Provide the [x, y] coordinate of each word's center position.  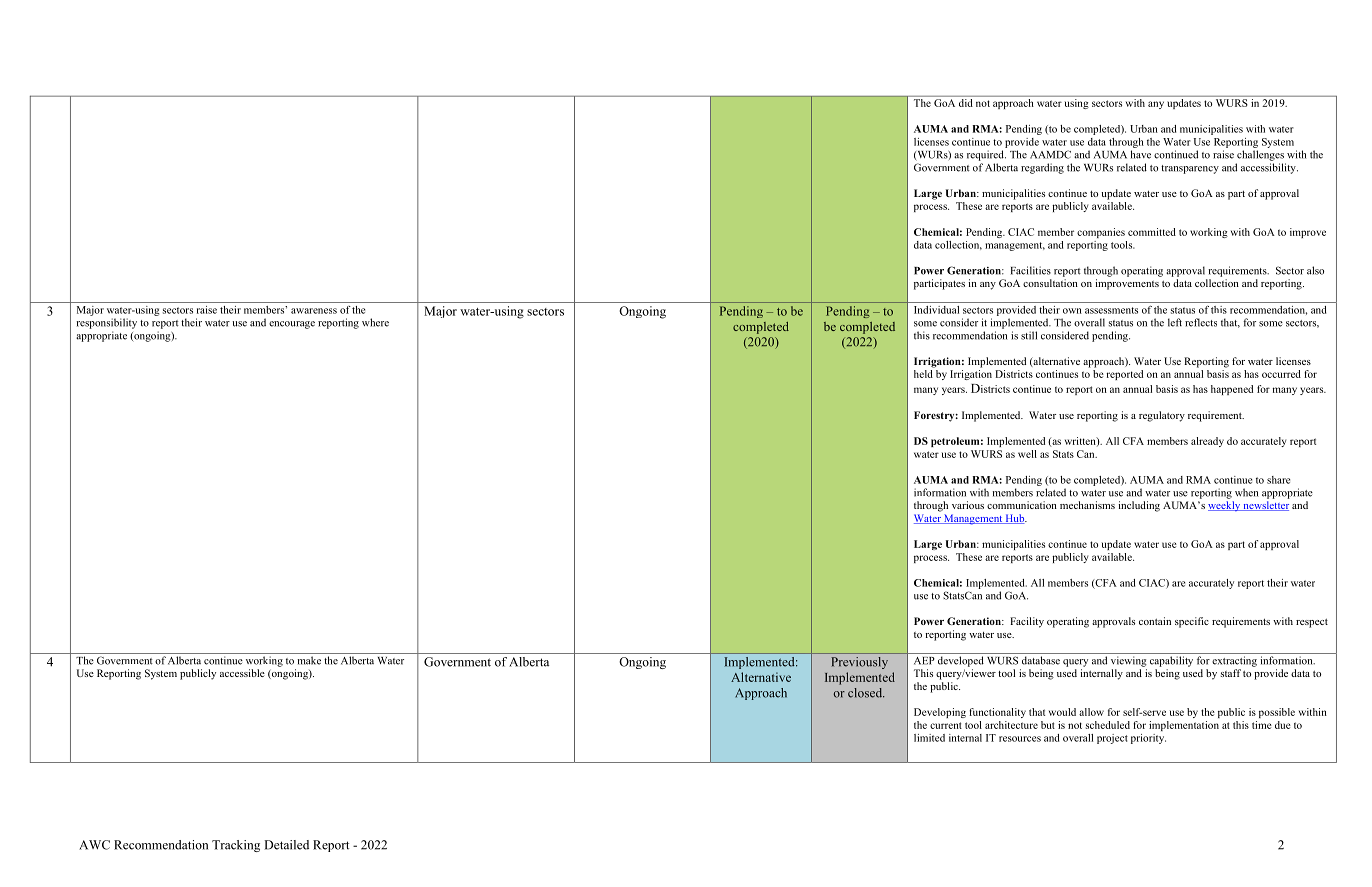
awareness [314, 311]
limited [929, 738]
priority [1148, 739]
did [966, 101]
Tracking [236, 846]
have [1141, 154]
